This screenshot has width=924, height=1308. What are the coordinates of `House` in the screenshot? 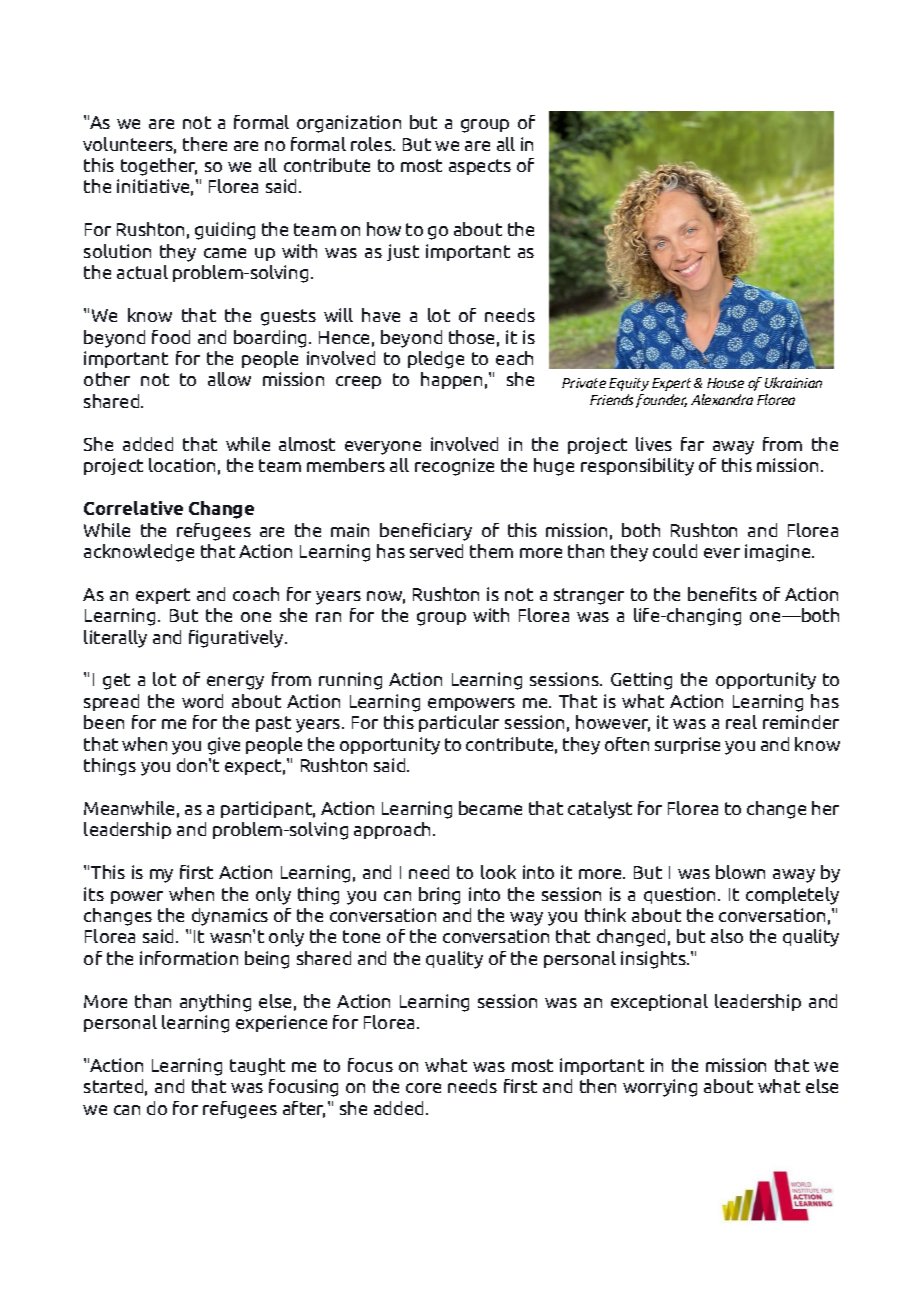 It's located at (725, 383).
